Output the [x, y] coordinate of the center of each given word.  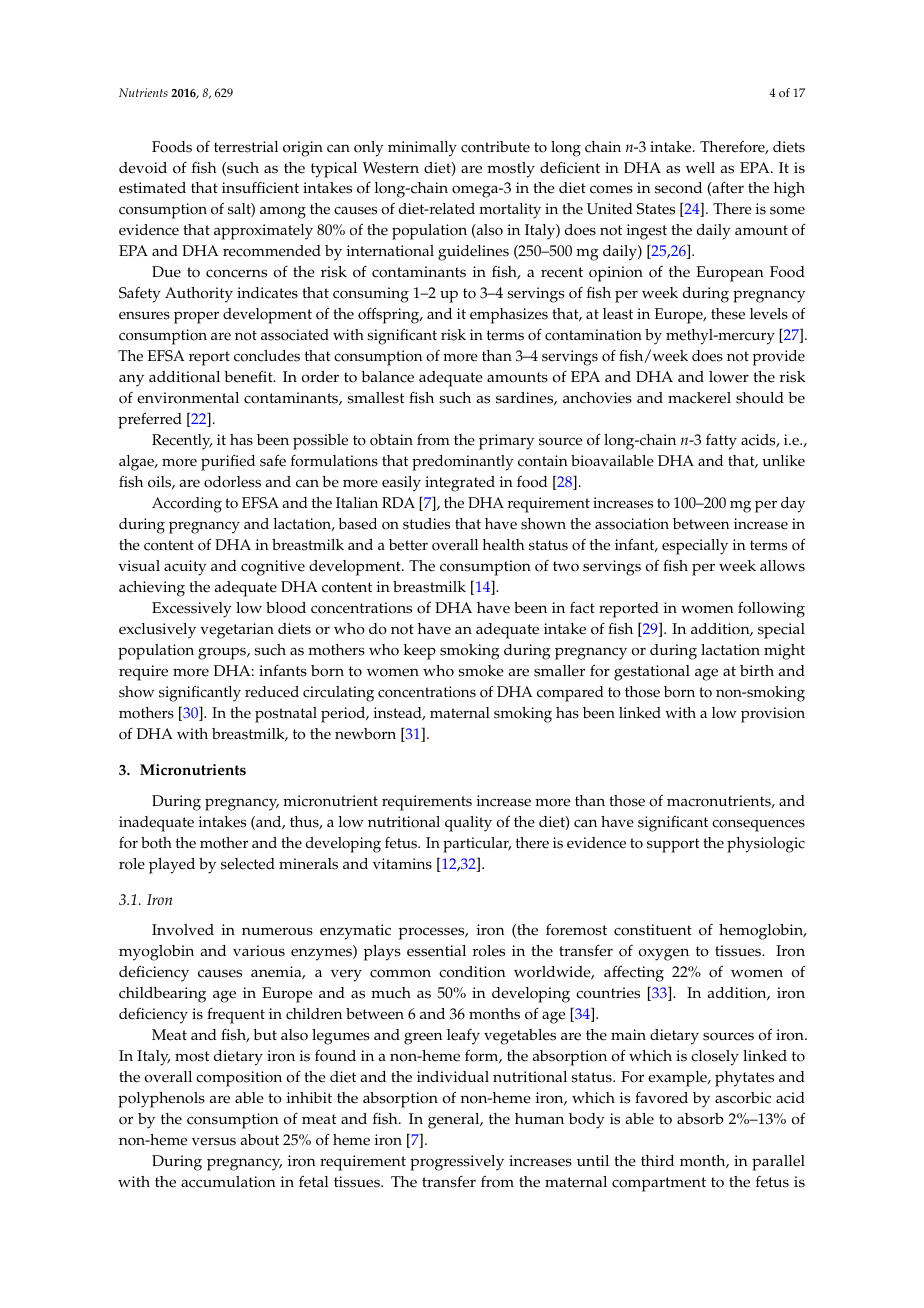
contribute [495, 147]
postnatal [286, 715]
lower [729, 377]
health [504, 545]
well [700, 168]
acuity [185, 568]
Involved [183, 930]
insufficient [260, 188]
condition [472, 972]
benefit [249, 376]
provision [773, 715]
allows [782, 566]
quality [468, 824]
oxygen [664, 954]
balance [387, 377]
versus [214, 1141]
